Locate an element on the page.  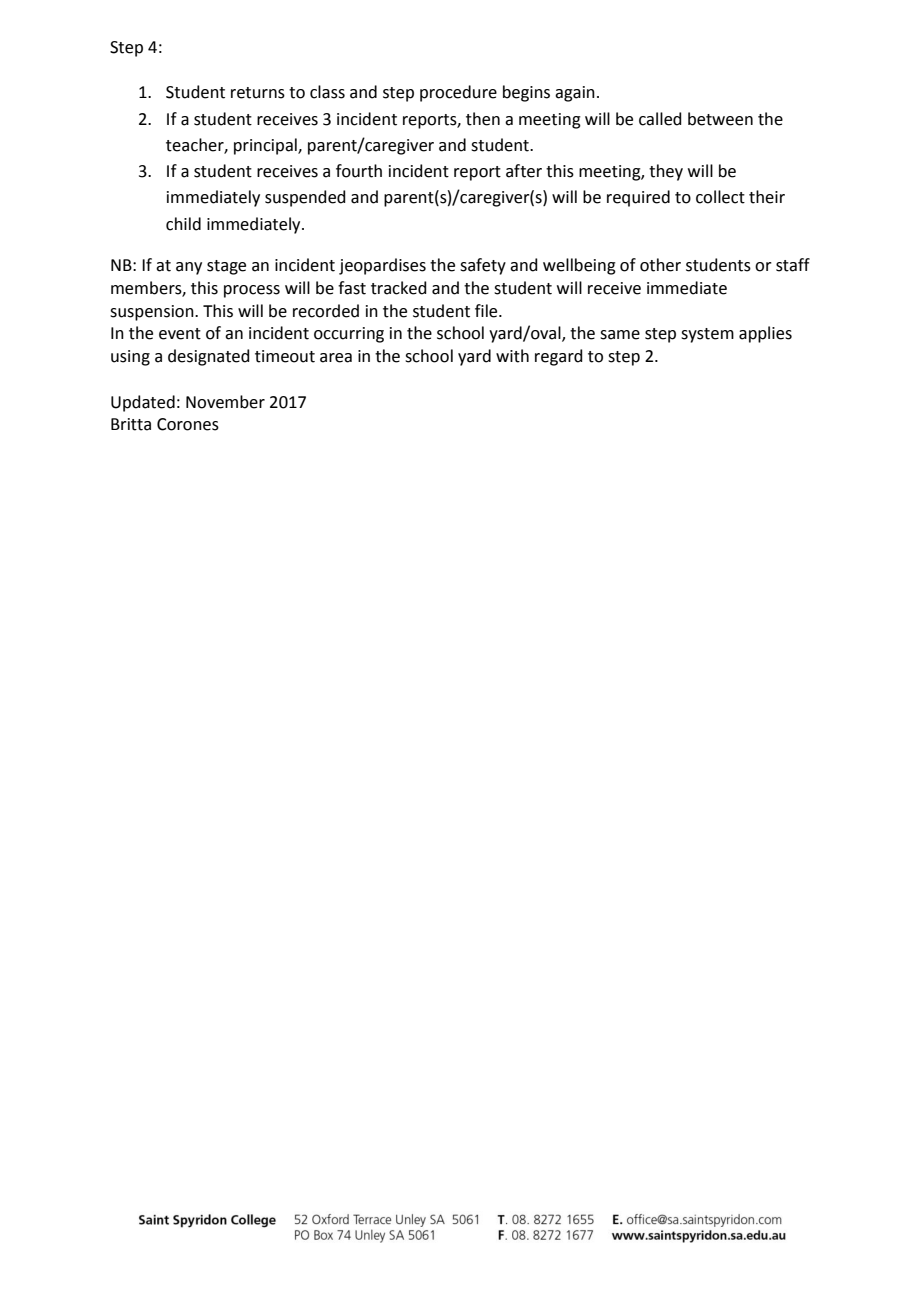
regard is located at coordinates (559, 357).
